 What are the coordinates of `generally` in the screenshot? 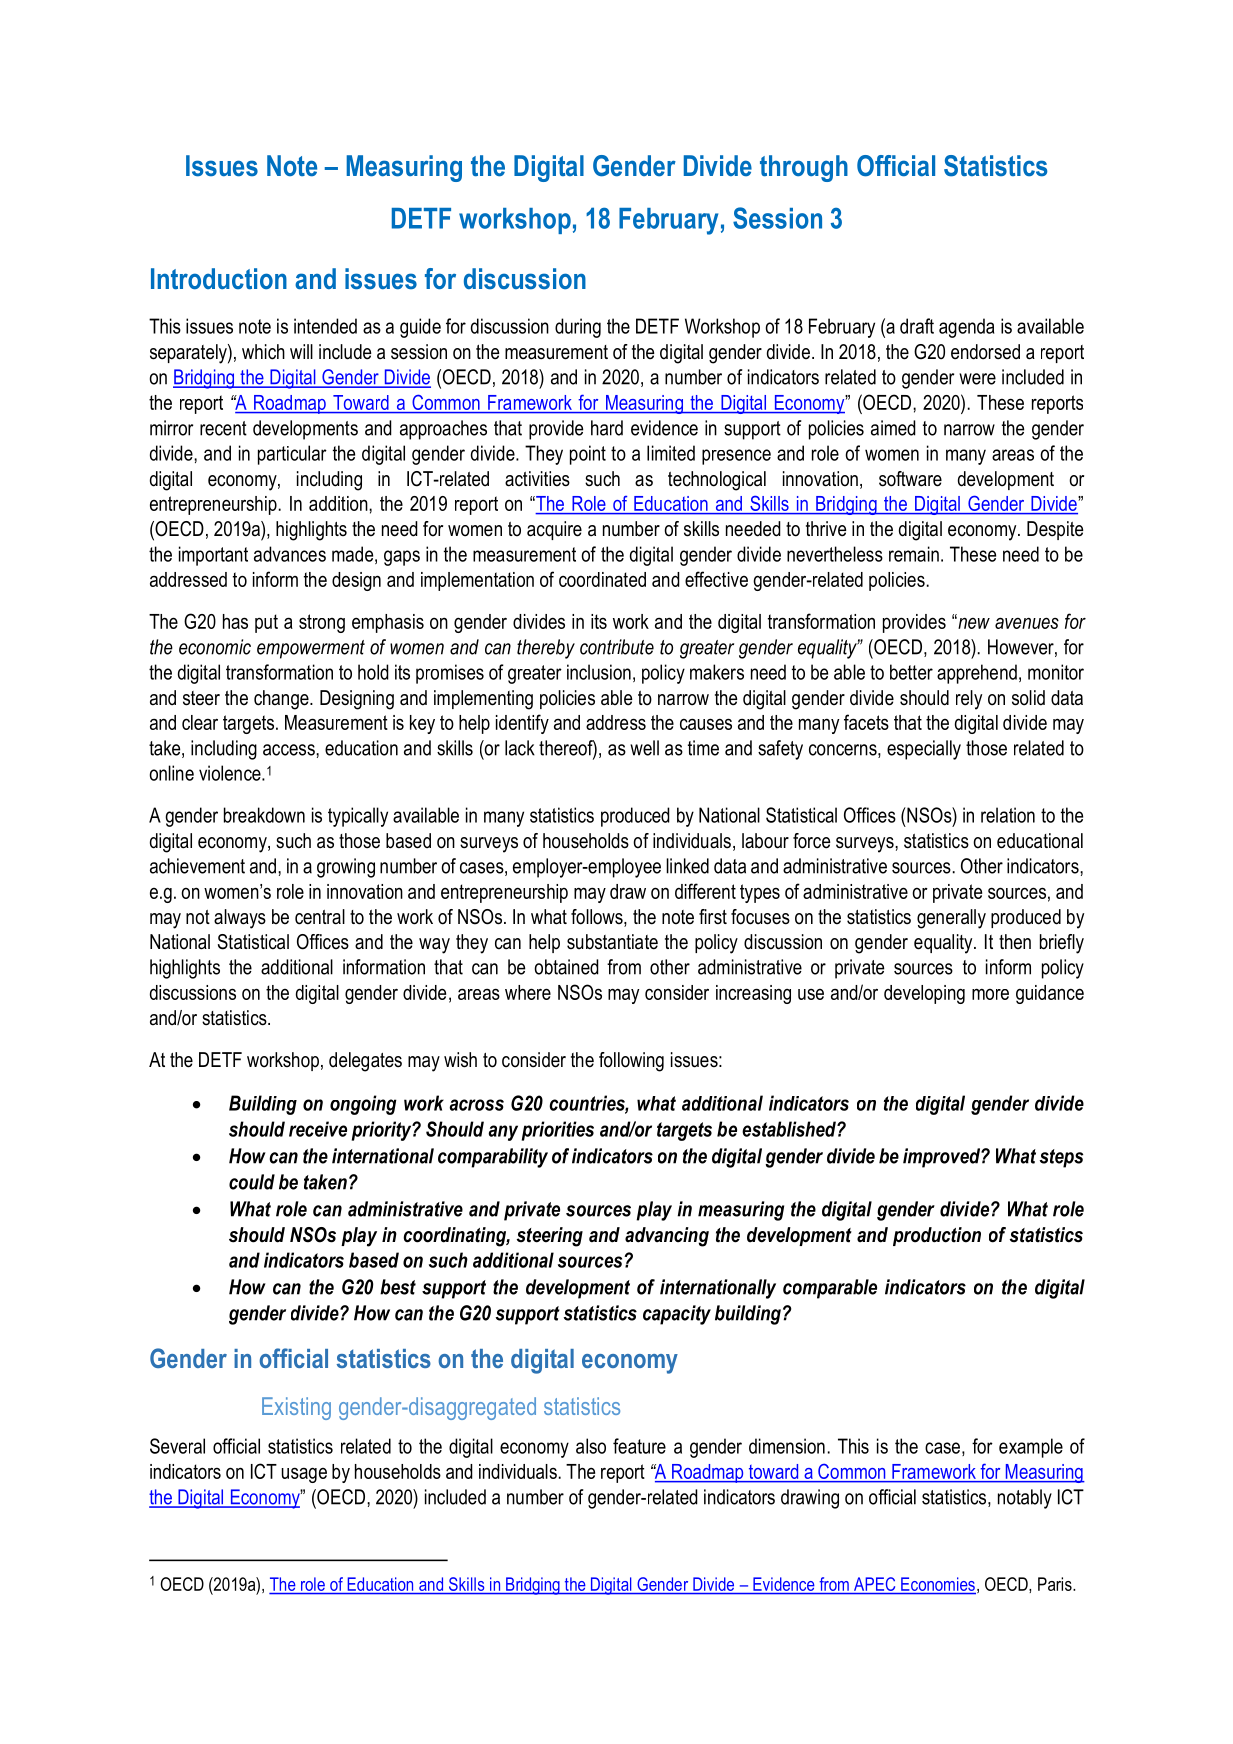 It's located at (951, 919).
